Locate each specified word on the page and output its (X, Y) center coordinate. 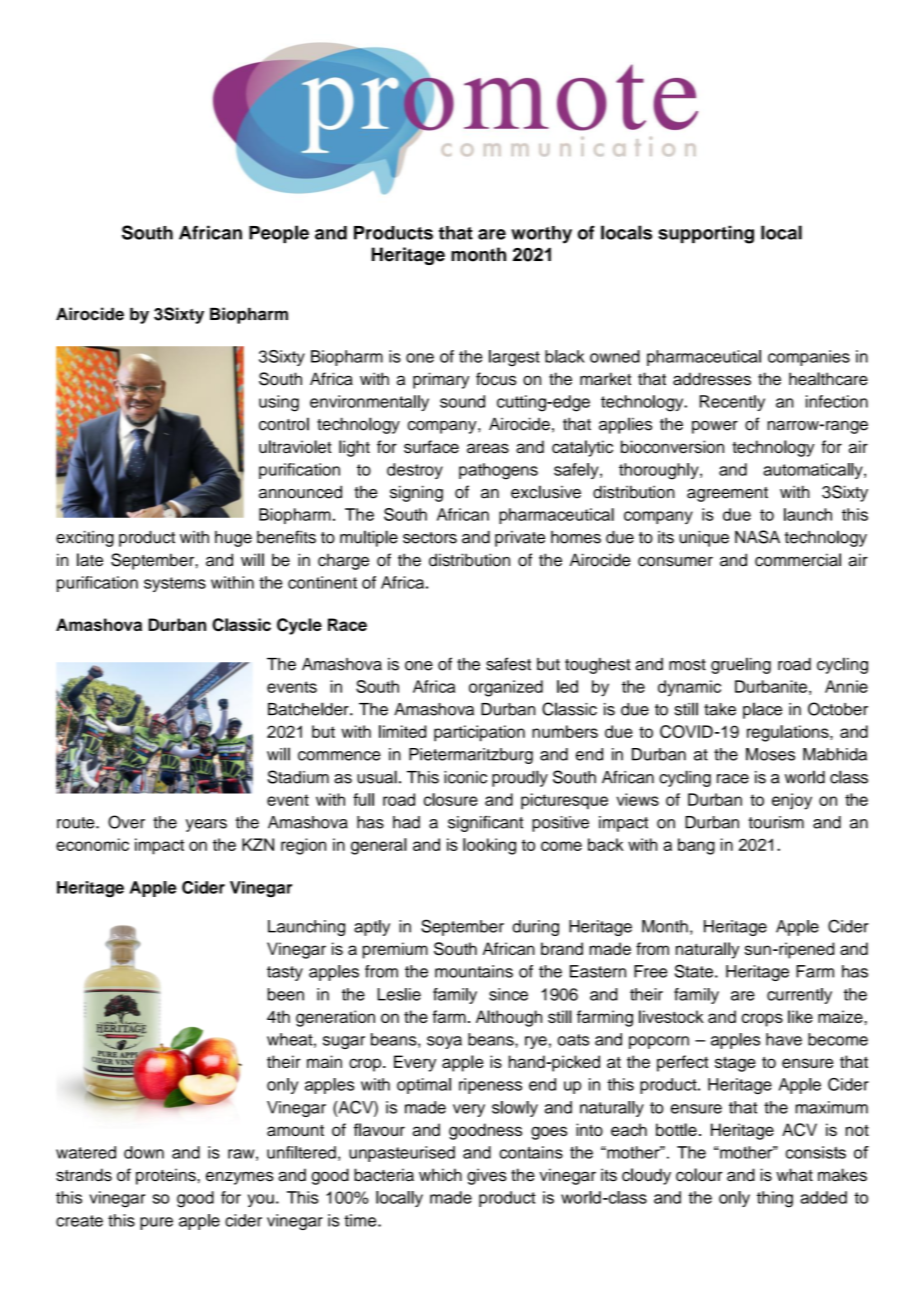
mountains (474, 971)
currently (799, 996)
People (279, 234)
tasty (285, 973)
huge (233, 539)
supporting (706, 234)
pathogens (498, 471)
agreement (727, 494)
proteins (166, 1176)
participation (479, 733)
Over (126, 822)
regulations (789, 733)
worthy (541, 235)
